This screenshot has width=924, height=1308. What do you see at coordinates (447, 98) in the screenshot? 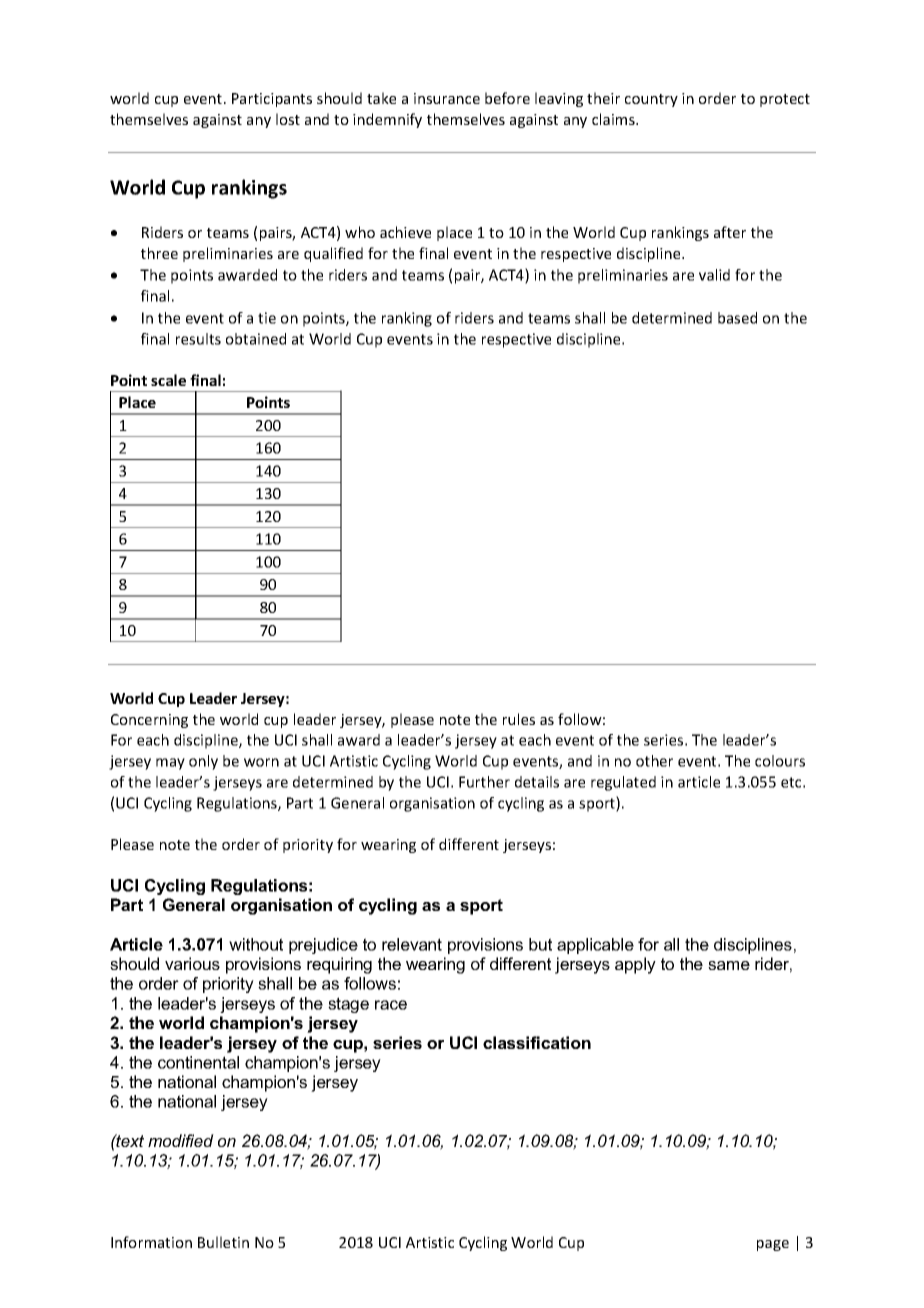
I see `insurance` at bounding box center [447, 98].
